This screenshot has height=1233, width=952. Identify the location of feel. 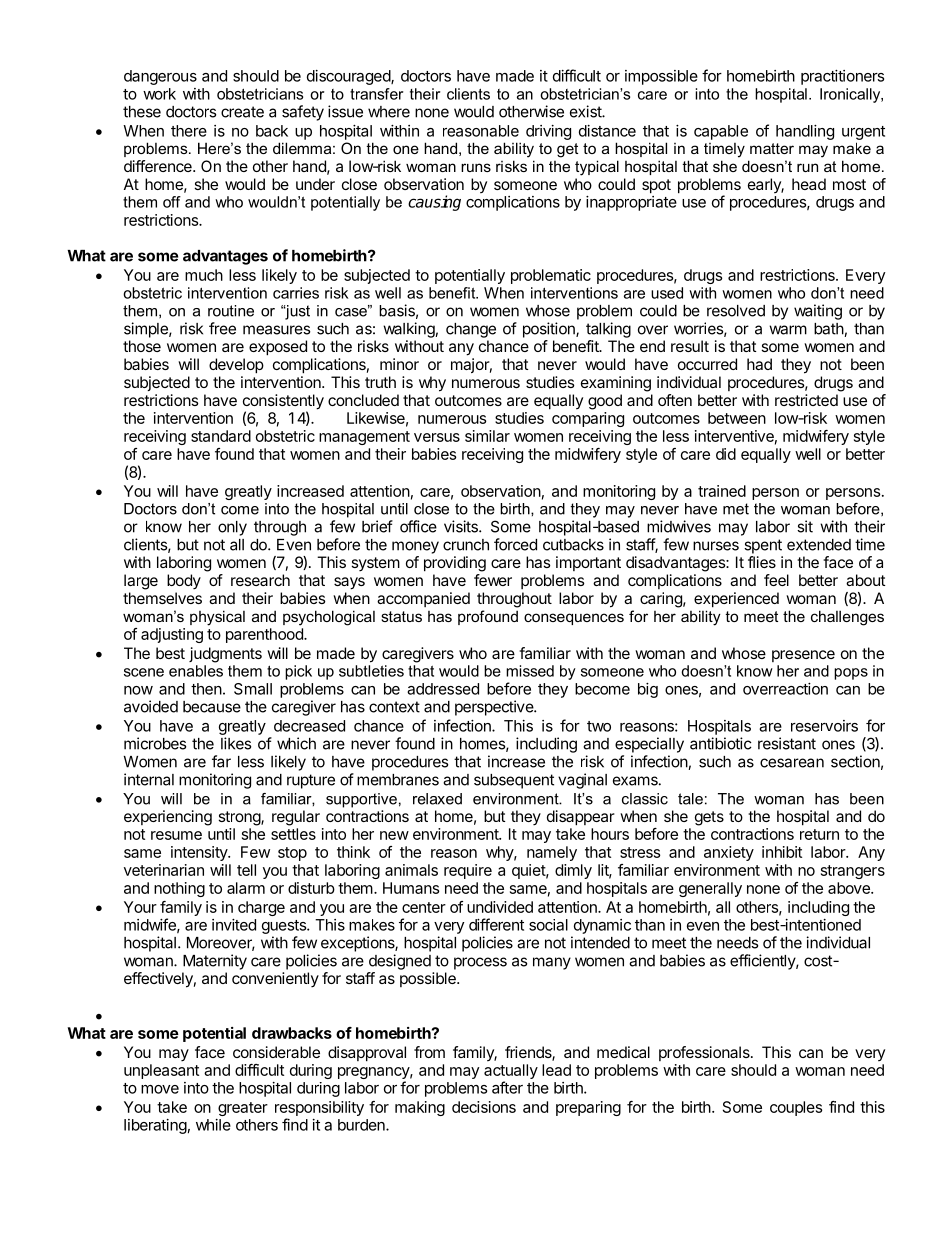
(776, 580).
